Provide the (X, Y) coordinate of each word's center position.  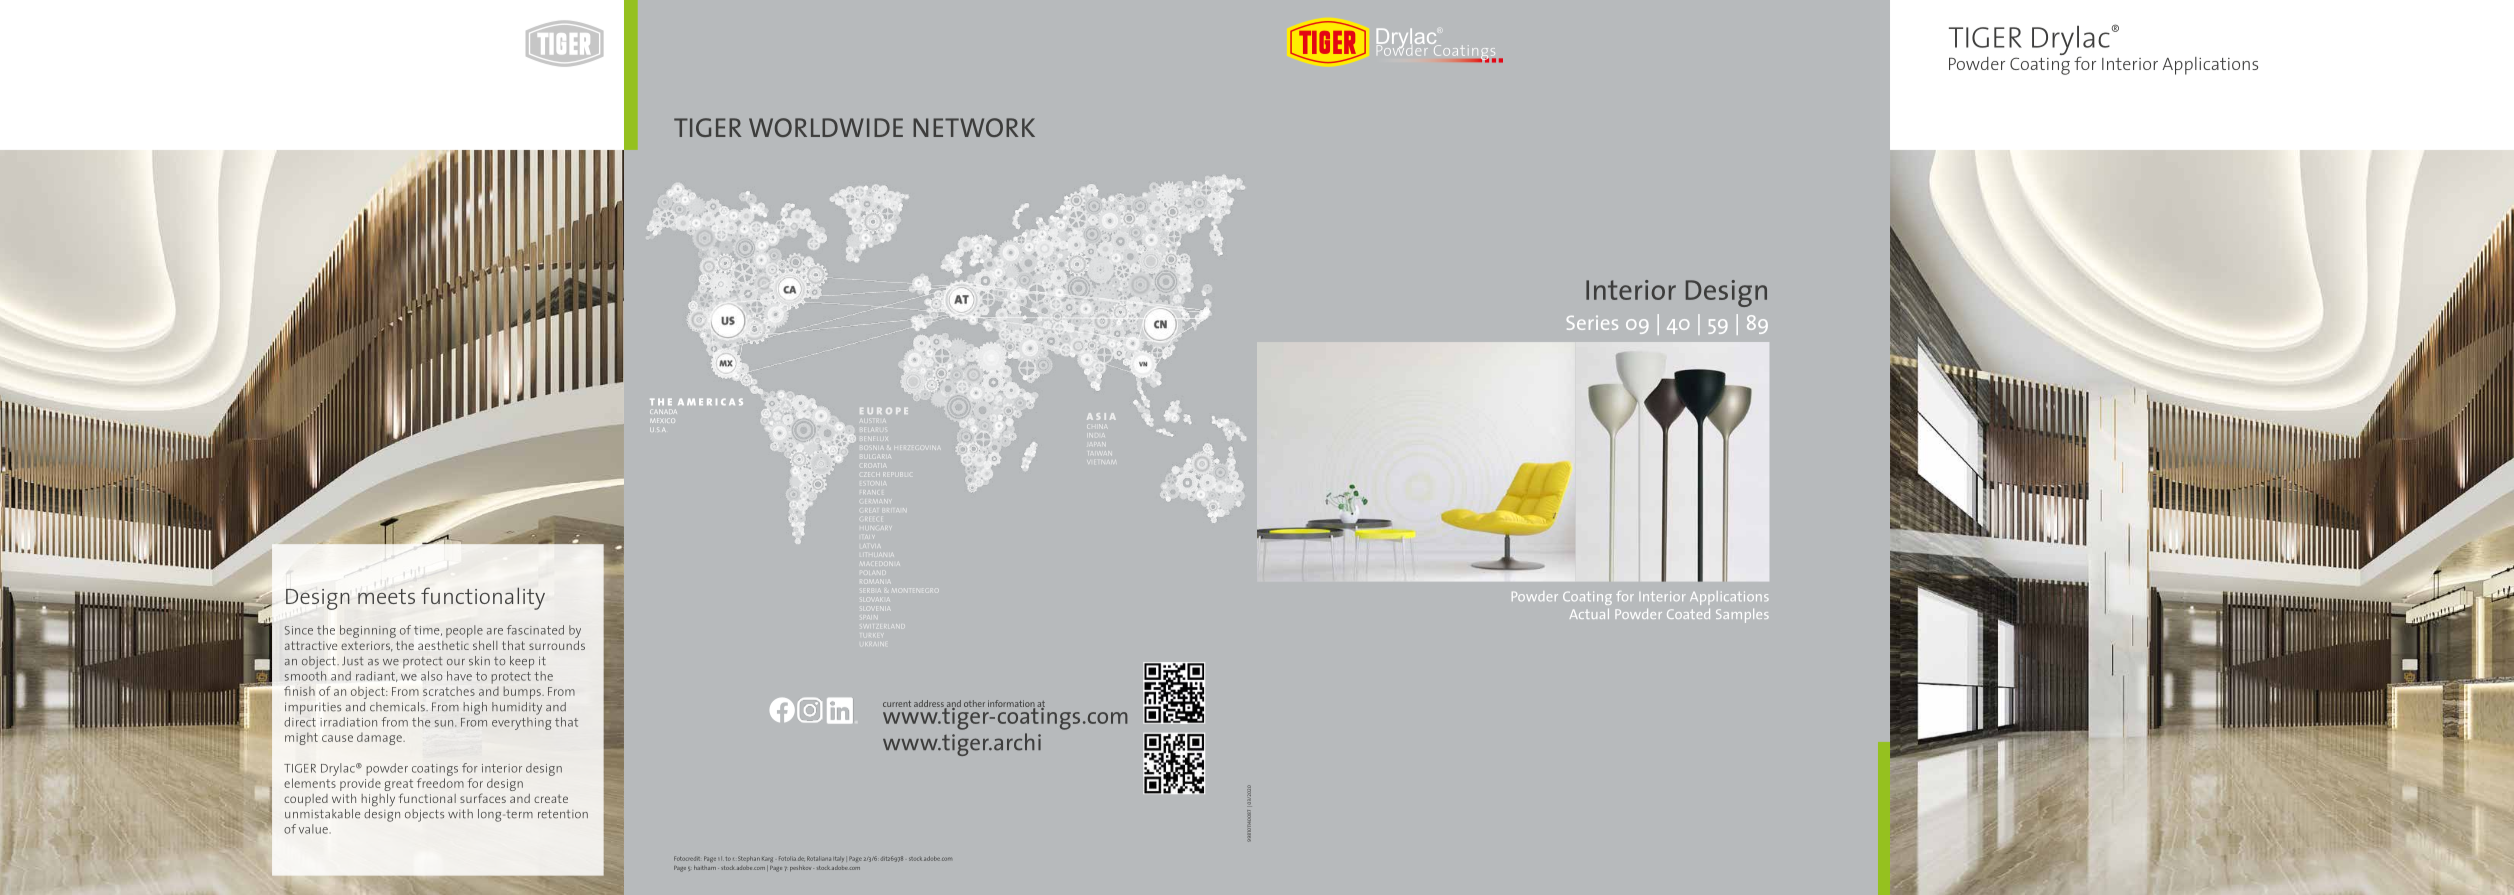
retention (563, 814)
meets (386, 596)
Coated (1688, 614)
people (464, 631)
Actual (1589, 614)
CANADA (663, 412)
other (974, 703)
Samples (1742, 616)
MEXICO (661, 420)
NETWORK (974, 127)
